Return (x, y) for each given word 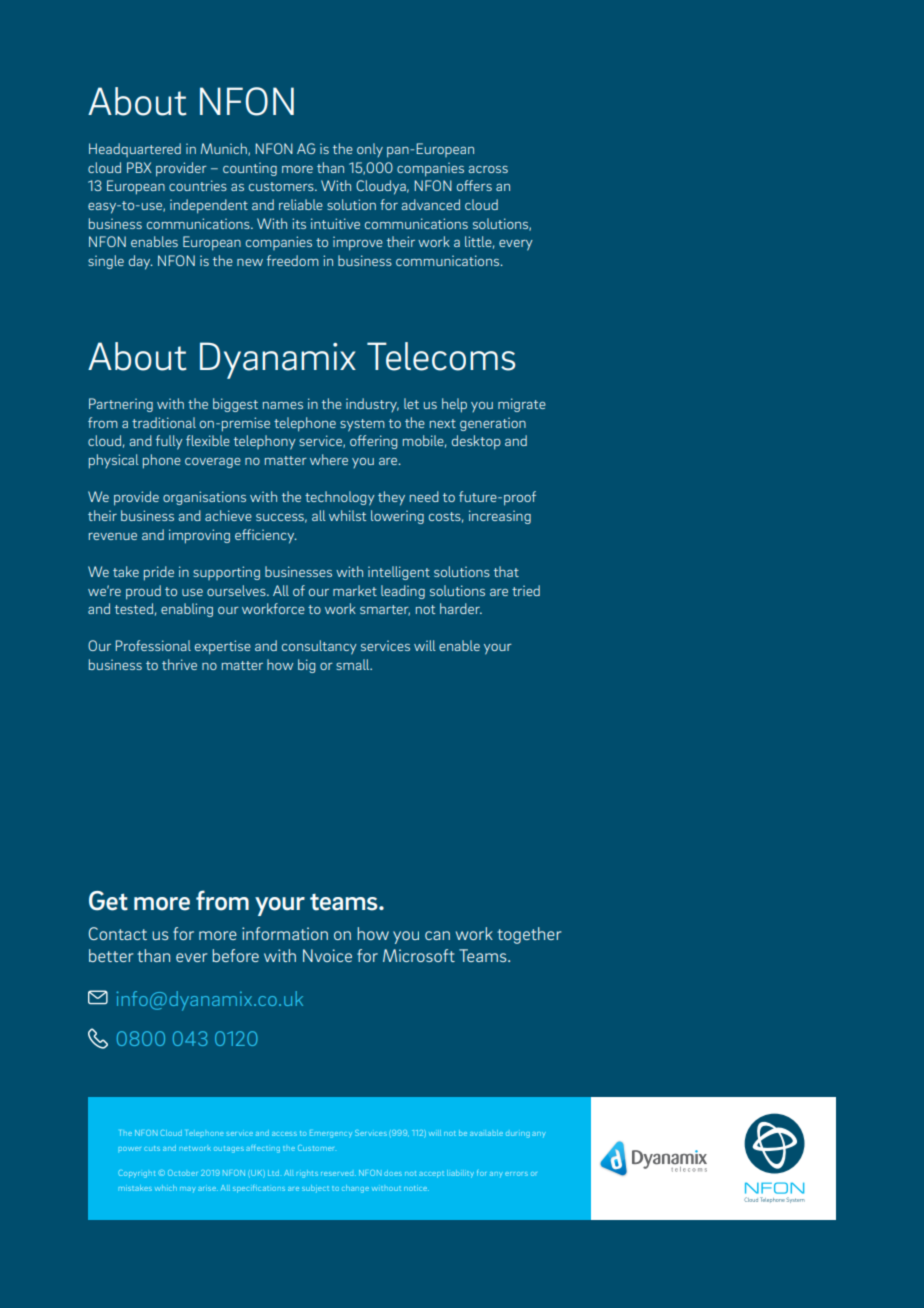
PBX (139, 167)
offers (474, 185)
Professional (153, 645)
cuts (152, 1148)
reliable (301, 204)
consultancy (319, 647)
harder (461, 608)
